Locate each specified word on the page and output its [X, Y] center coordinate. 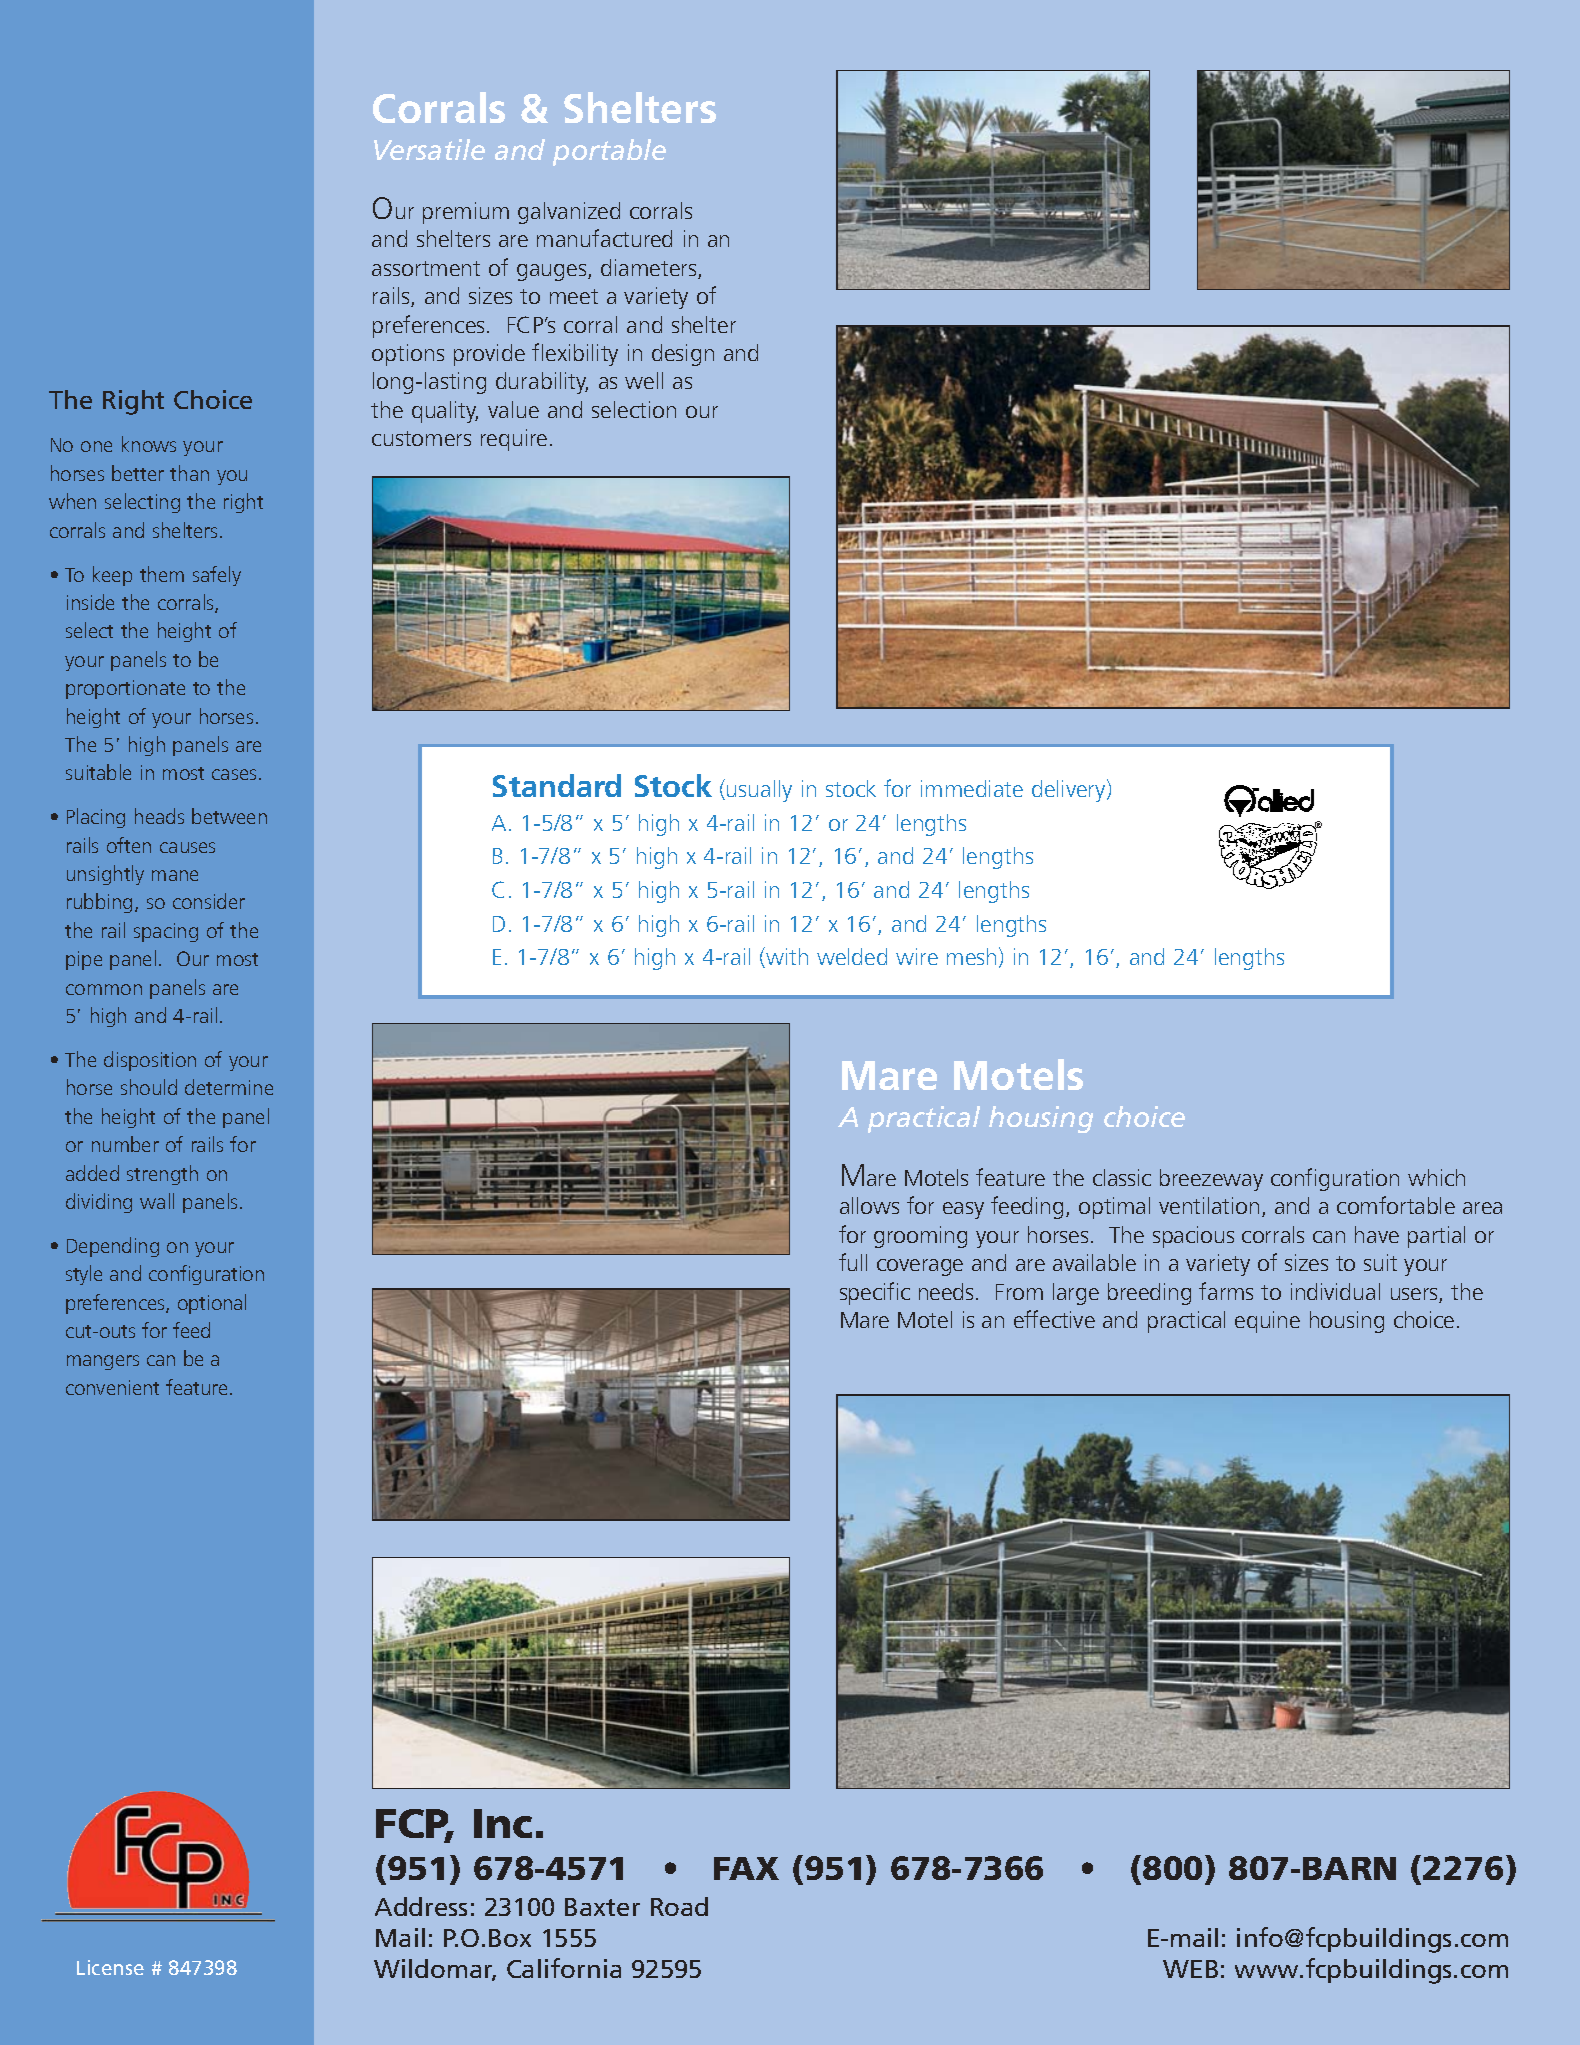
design [683, 355]
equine [1267, 1322]
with [786, 957]
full [853, 1262]
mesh [971, 956]
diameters [650, 269]
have [1377, 1234]
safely [217, 576]
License [110, 1967]
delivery [1070, 790]
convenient [112, 1387]
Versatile [429, 149]
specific [875, 1293]
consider [209, 901]
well [644, 380]
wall [157, 1201]
